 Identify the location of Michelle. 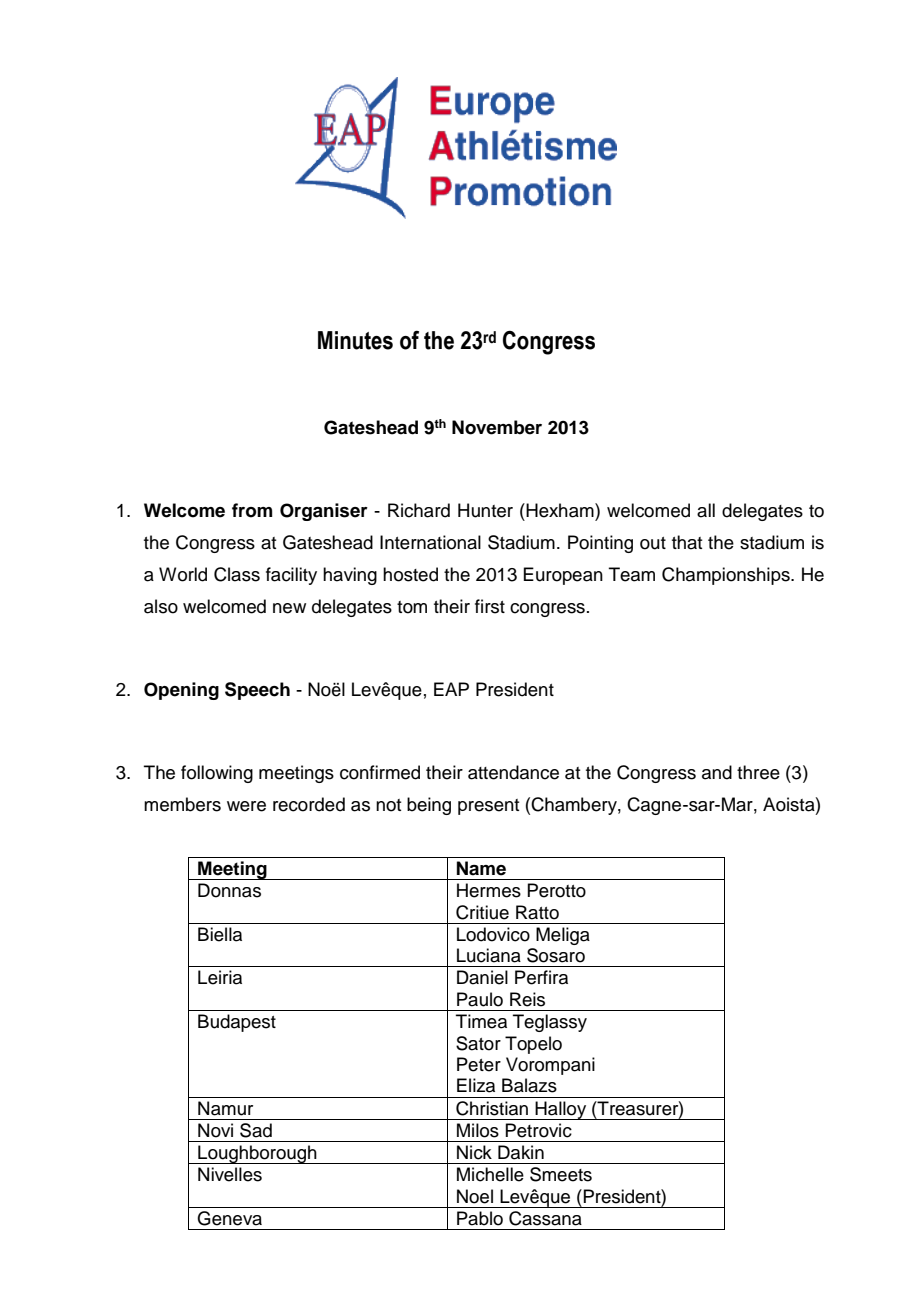
(490, 1174).
